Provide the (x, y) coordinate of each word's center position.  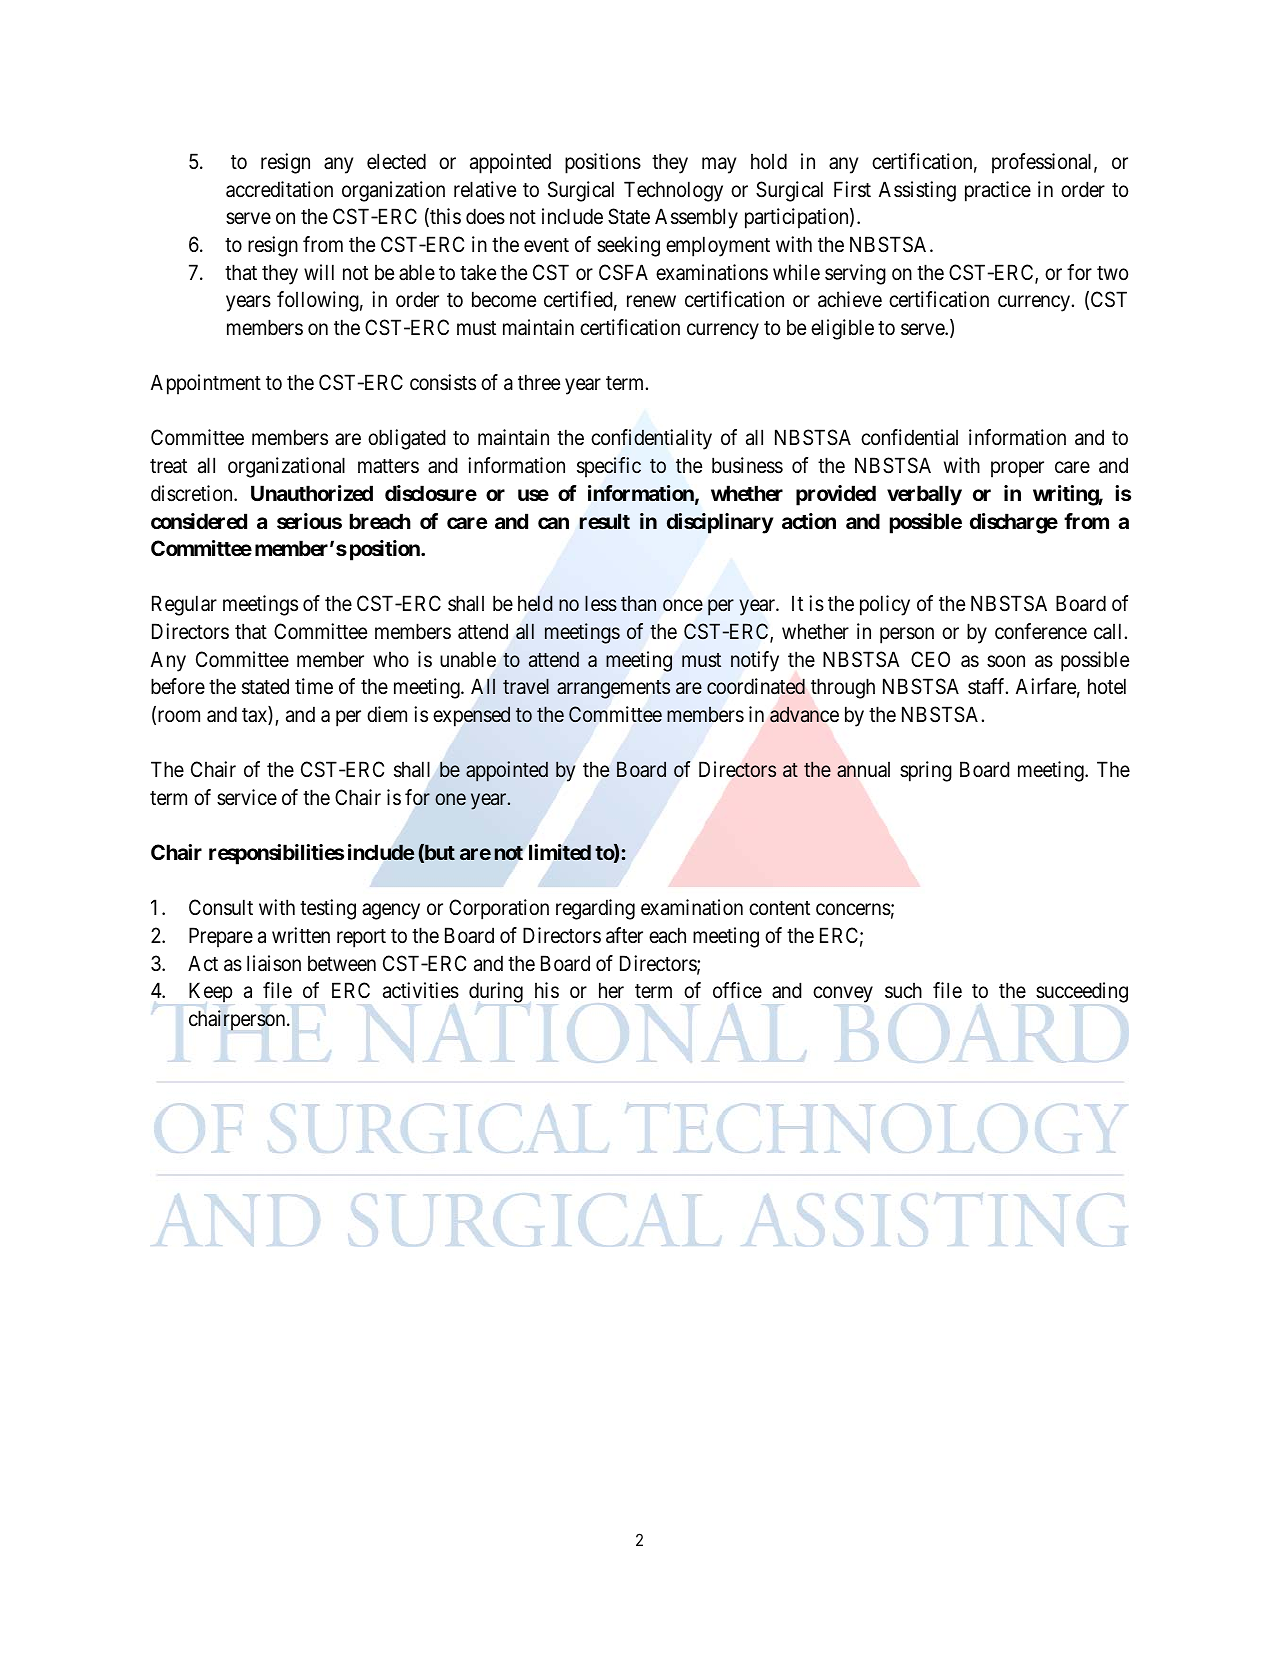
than (638, 604)
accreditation (279, 189)
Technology (673, 191)
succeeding (1082, 992)
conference (1041, 631)
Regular (184, 605)
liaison (274, 963)
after (624, 935)
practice (998, 191)
